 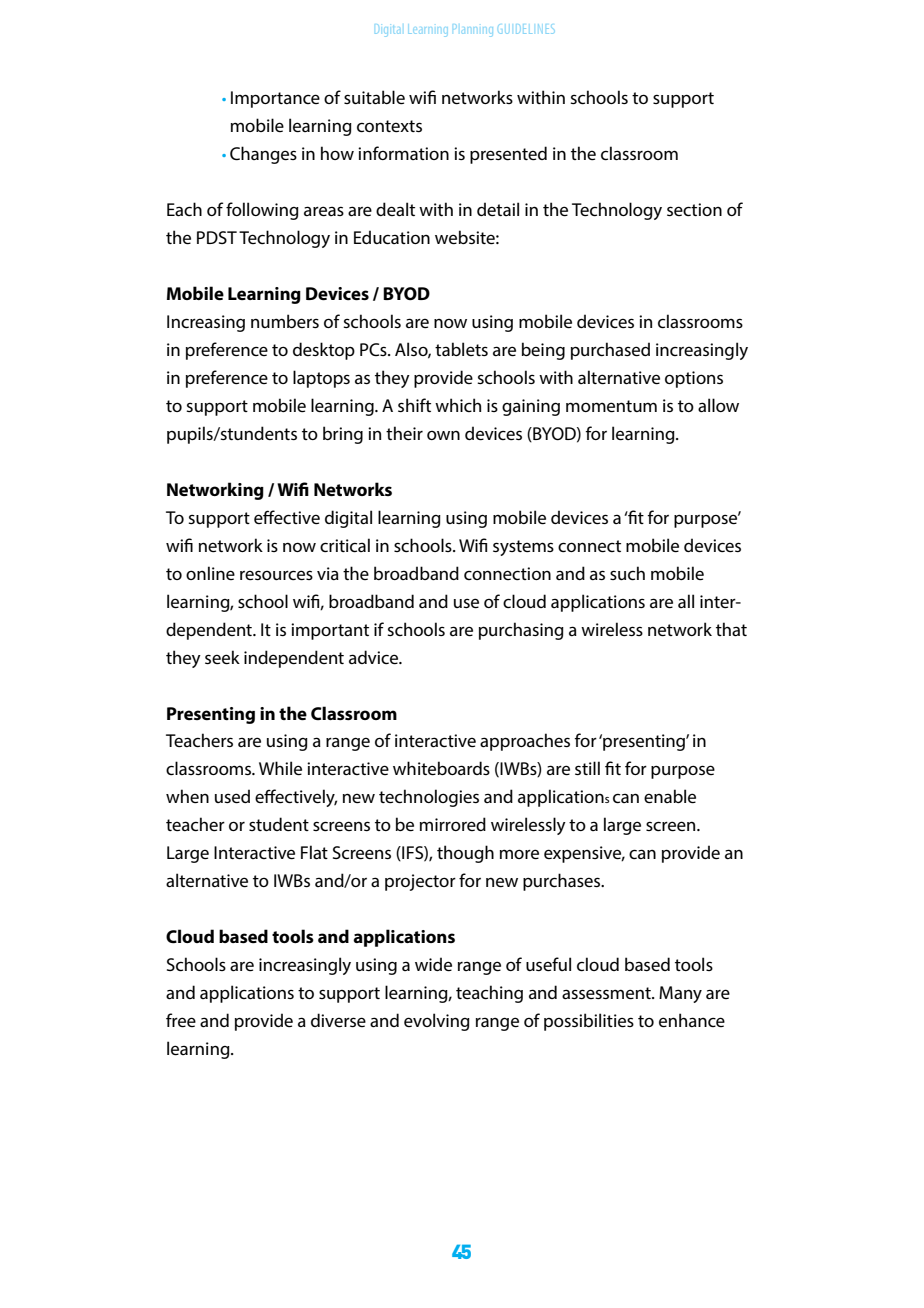 I want to click on GUIDELINES, so click(x=526, y=29).
